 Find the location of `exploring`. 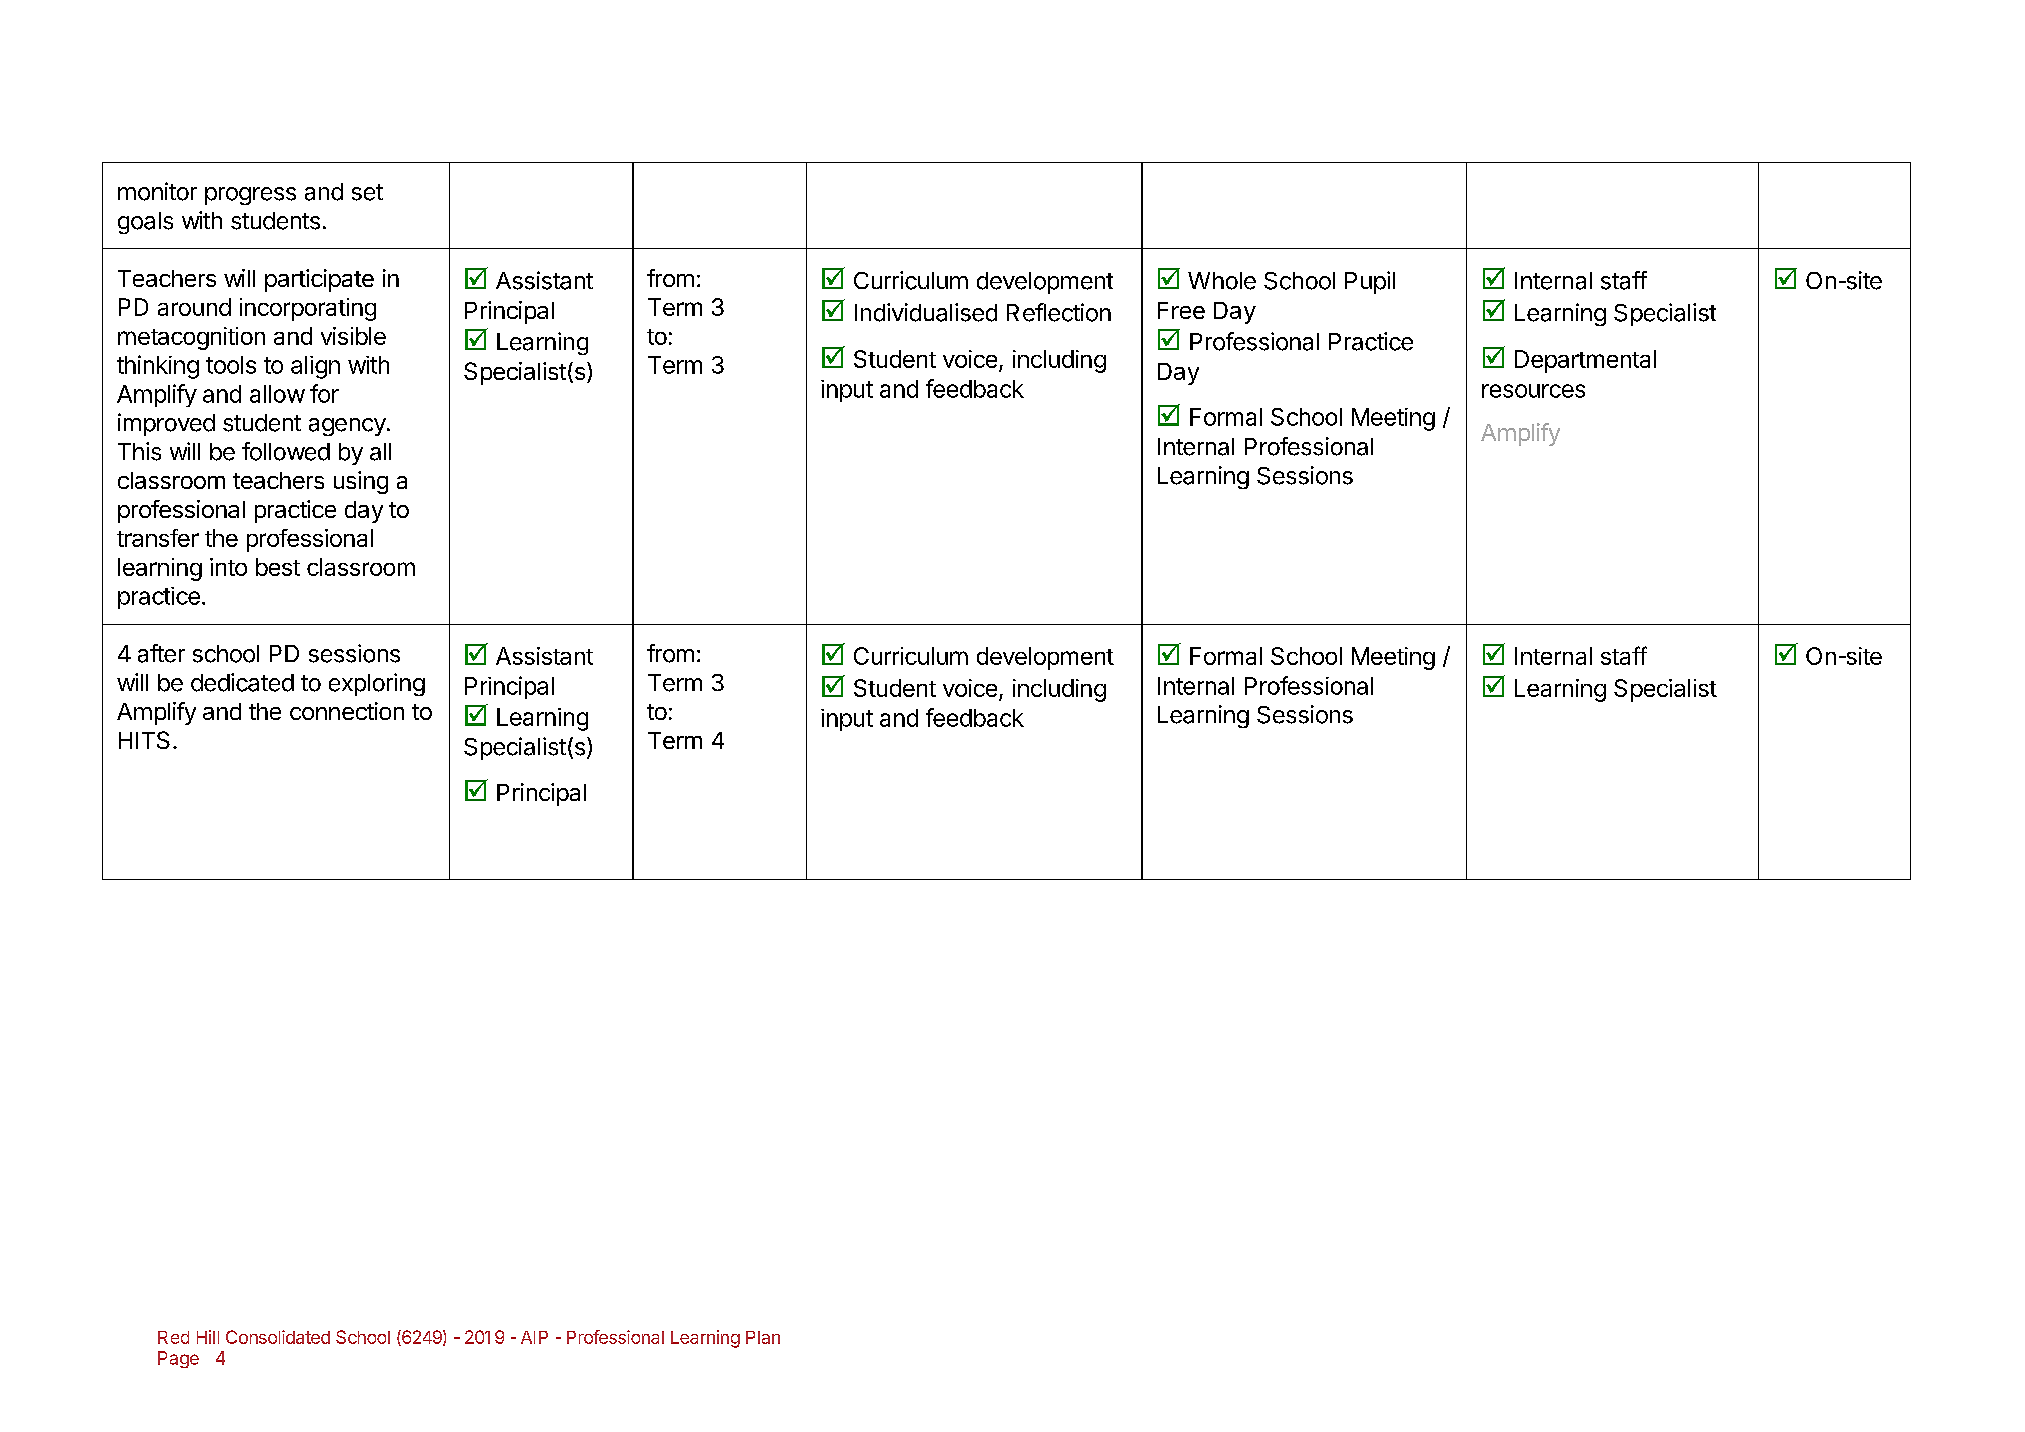

exploring is located at coordinates (377, 684).
